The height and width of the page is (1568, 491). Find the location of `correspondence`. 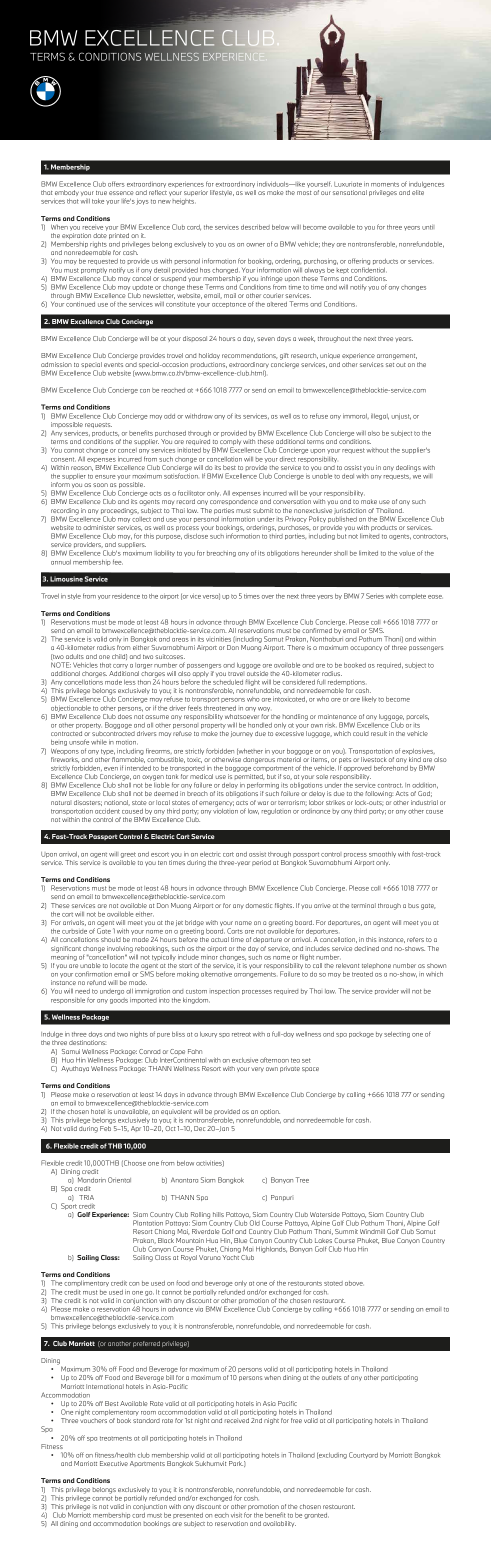

correspondence is located at coordinates (234, 502).
